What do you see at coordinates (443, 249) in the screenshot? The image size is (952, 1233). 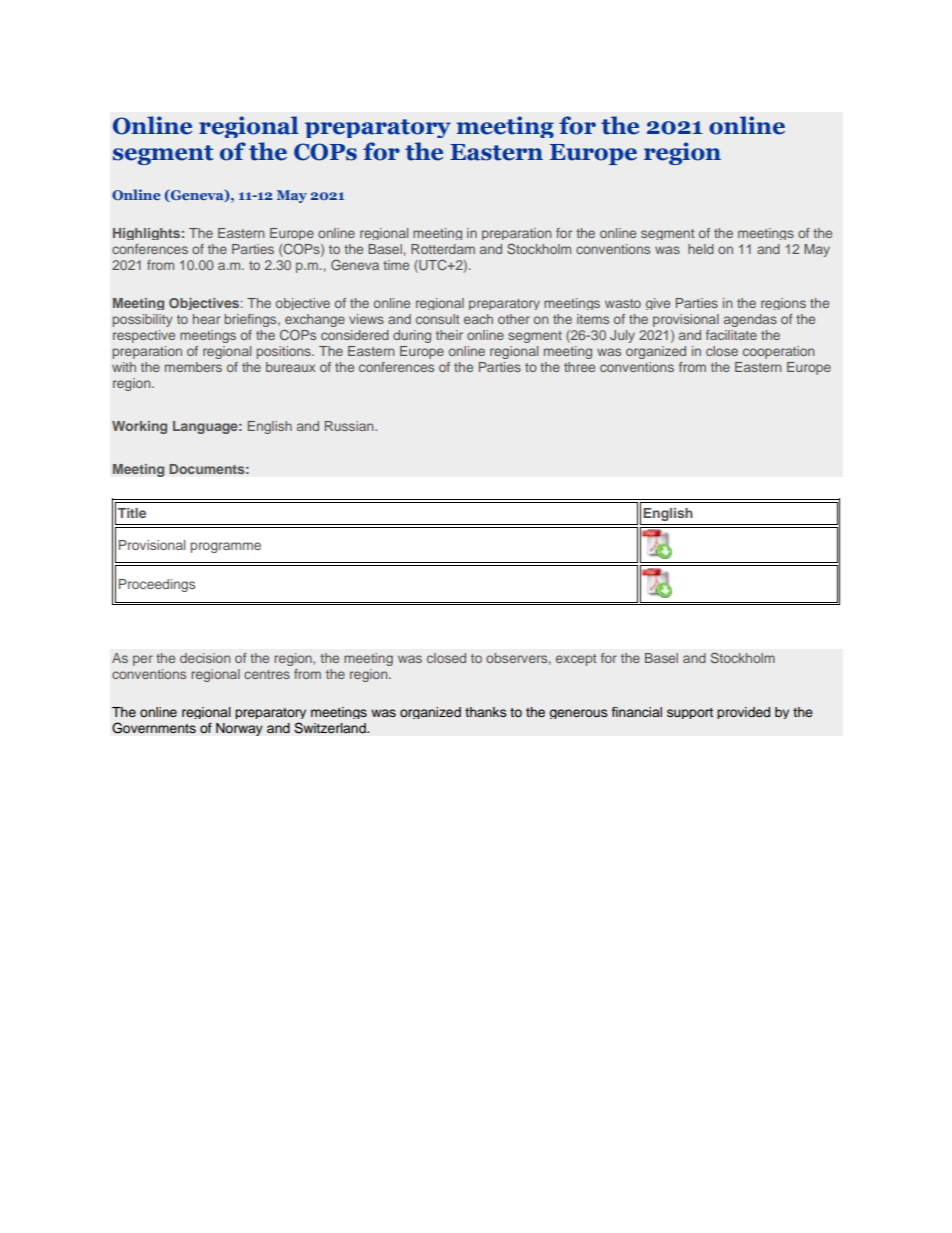 I see `Rotterdam` at bounding box center [443, 249].
